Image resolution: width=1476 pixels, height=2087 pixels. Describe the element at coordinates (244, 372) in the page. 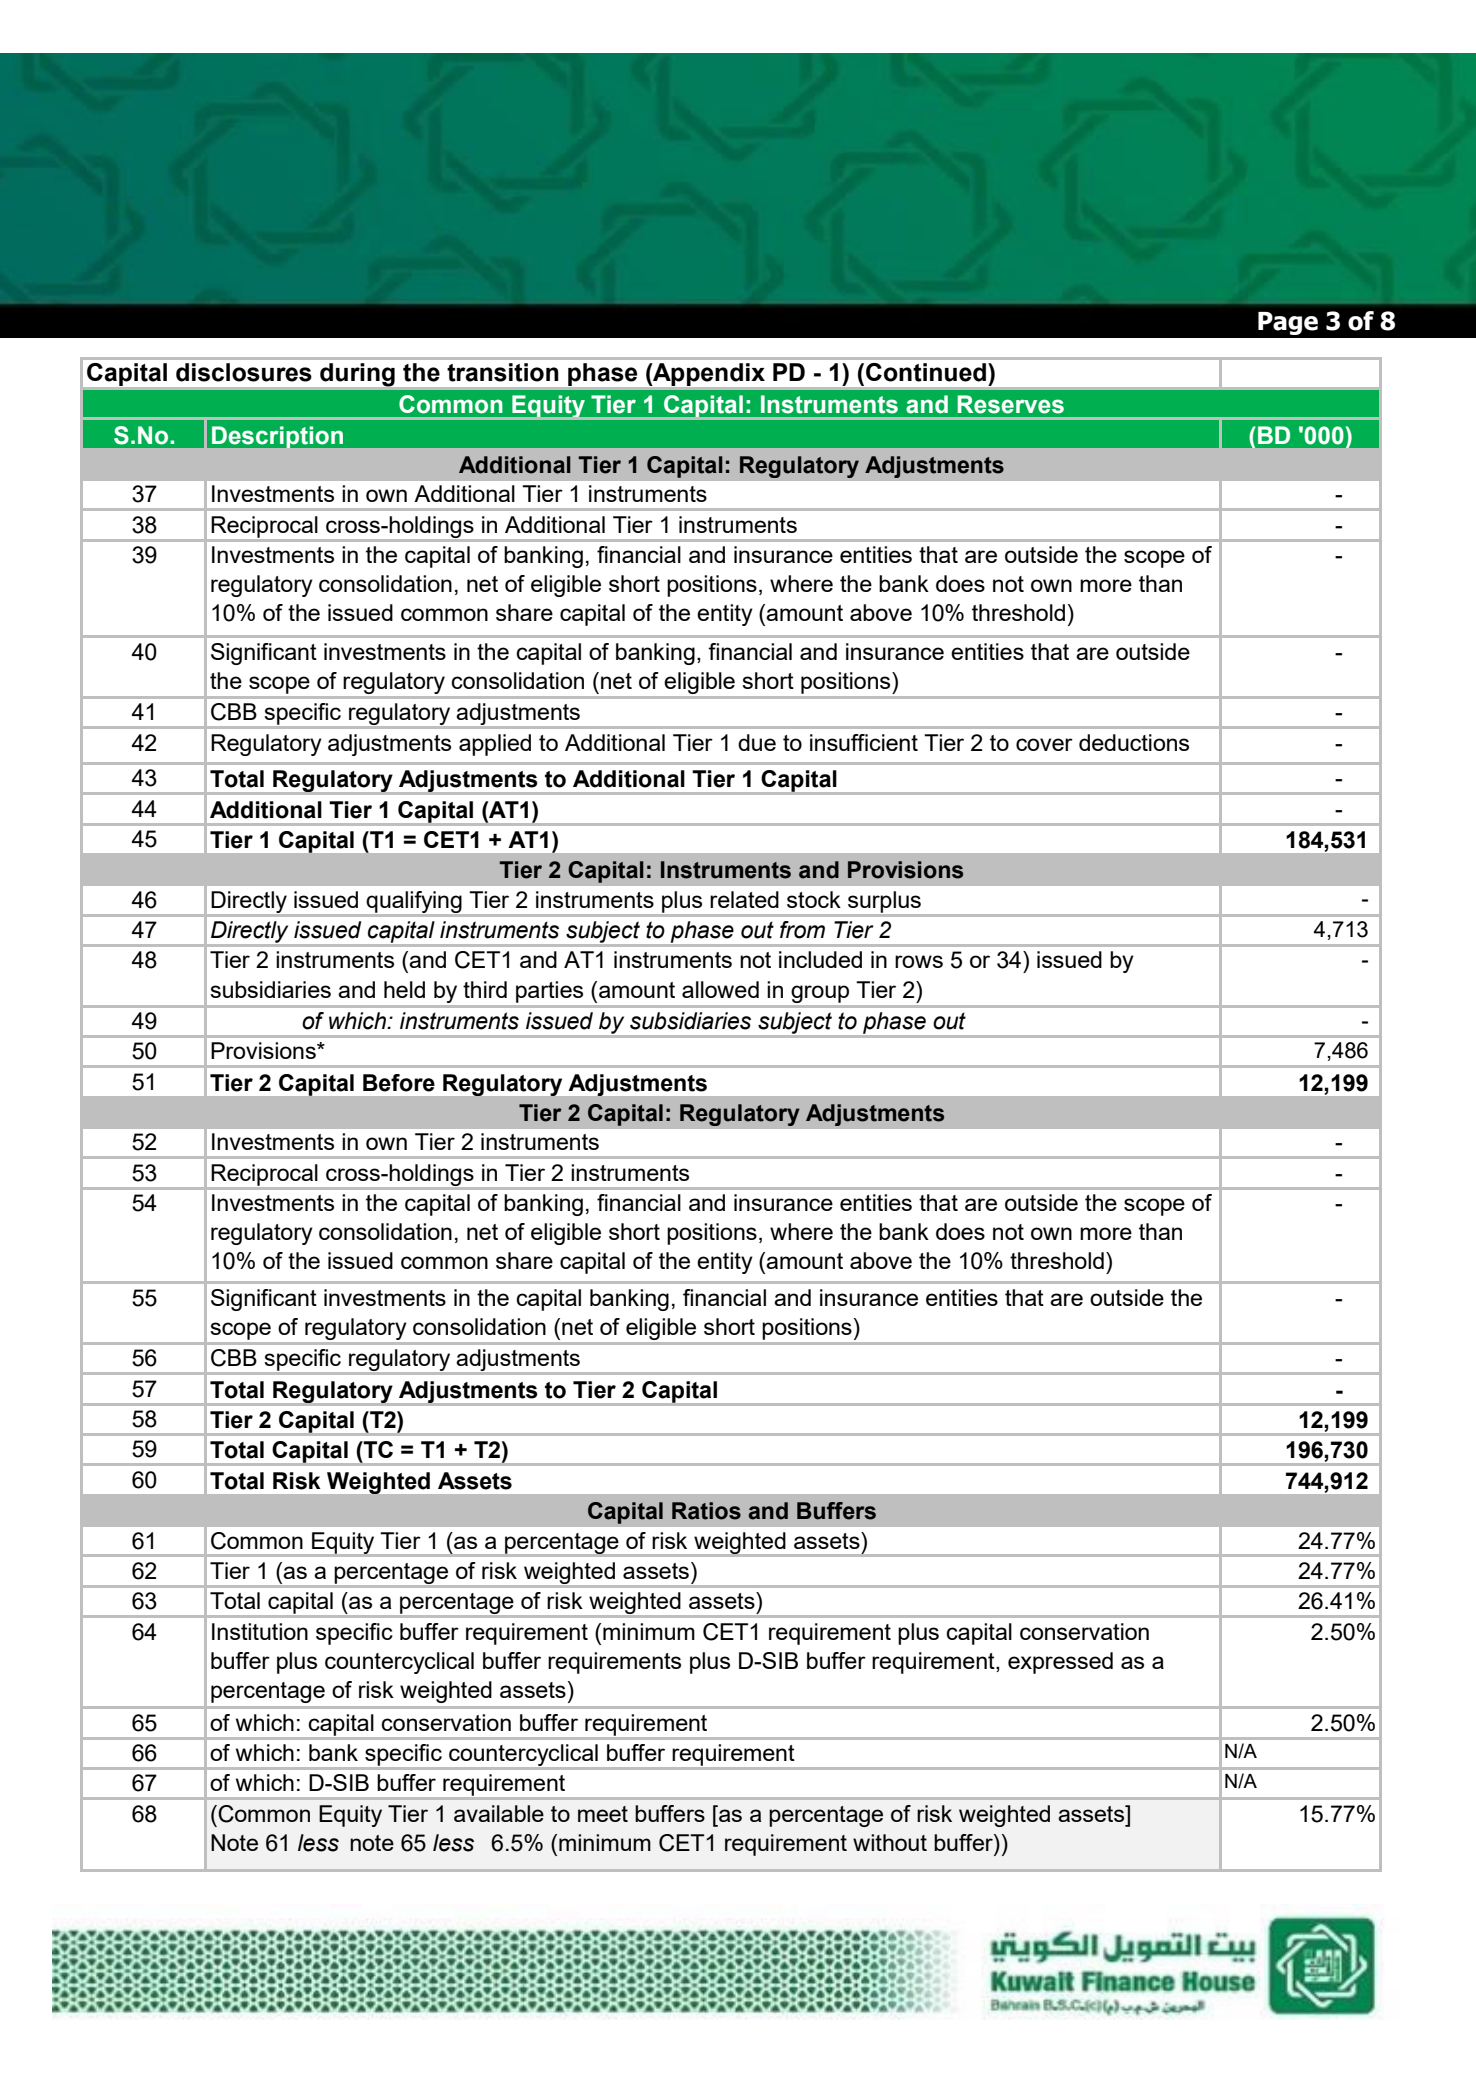

I see `disclosures` at that location.
